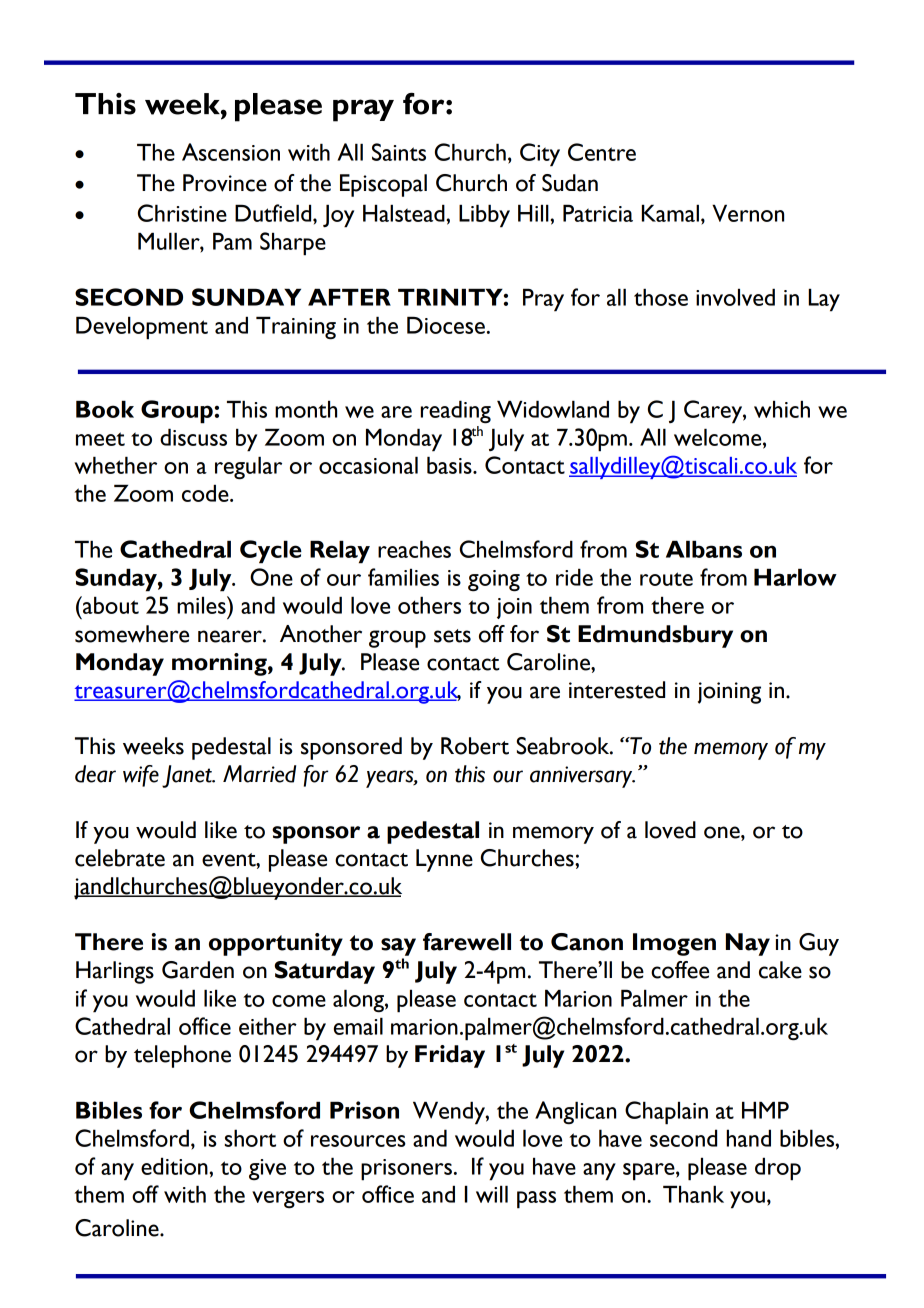 The width and height of the screenshot is (924, 1308). Describe the element at coordinates (220, 664) in the screenshot. I see `morning` at that location.
